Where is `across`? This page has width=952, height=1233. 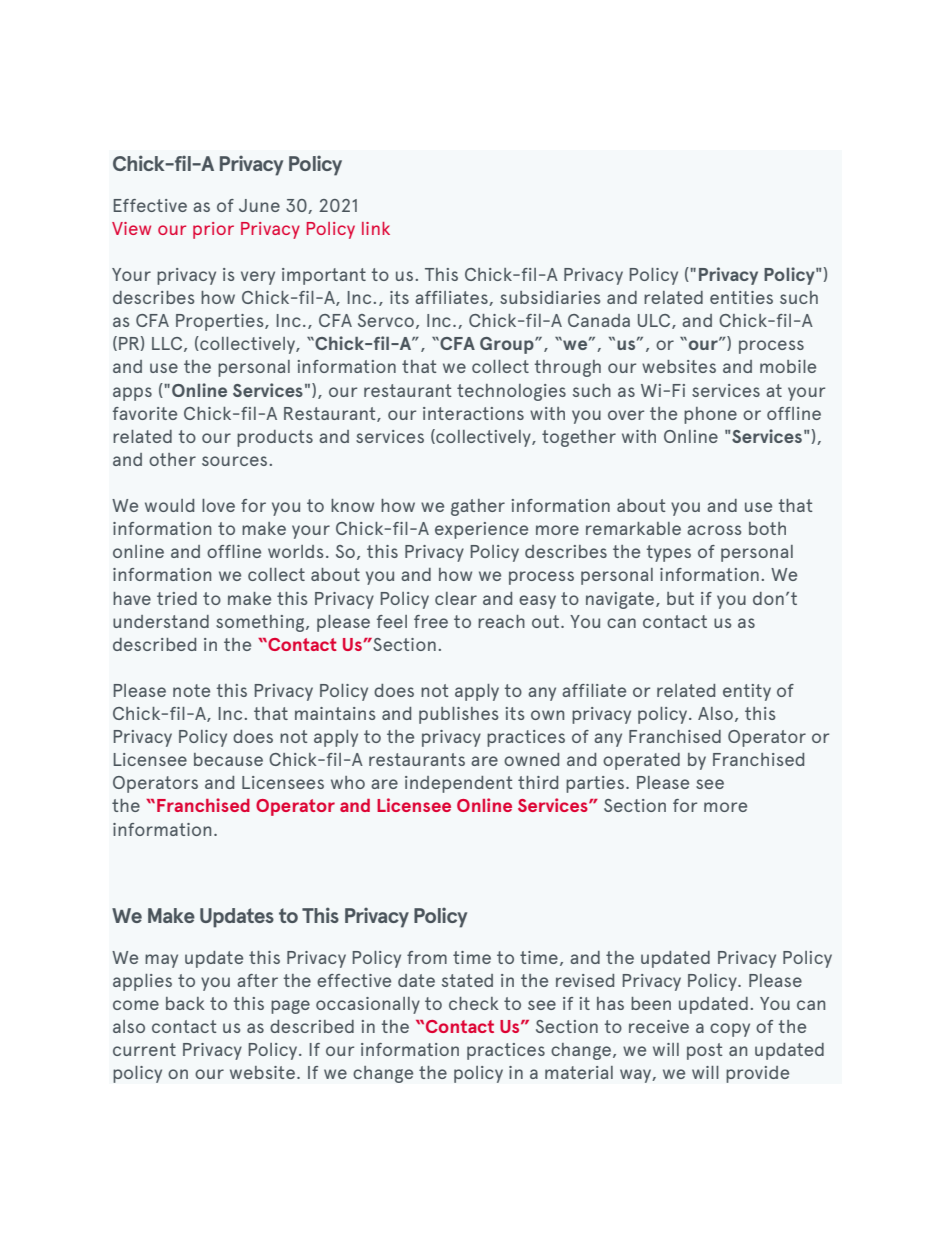 across is located at coordinates (714, 530).
